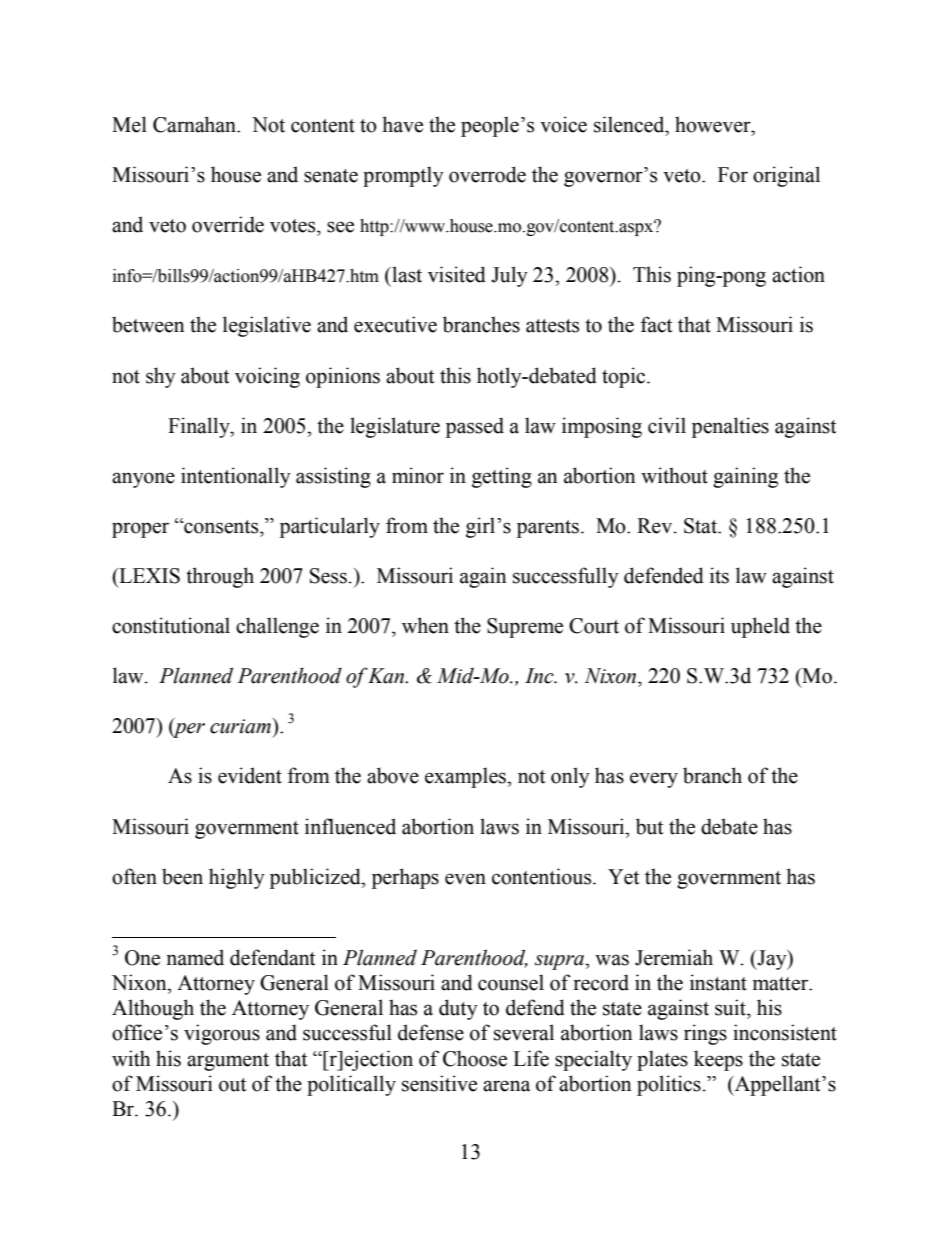  I want to click on its, so click(719, 575).
